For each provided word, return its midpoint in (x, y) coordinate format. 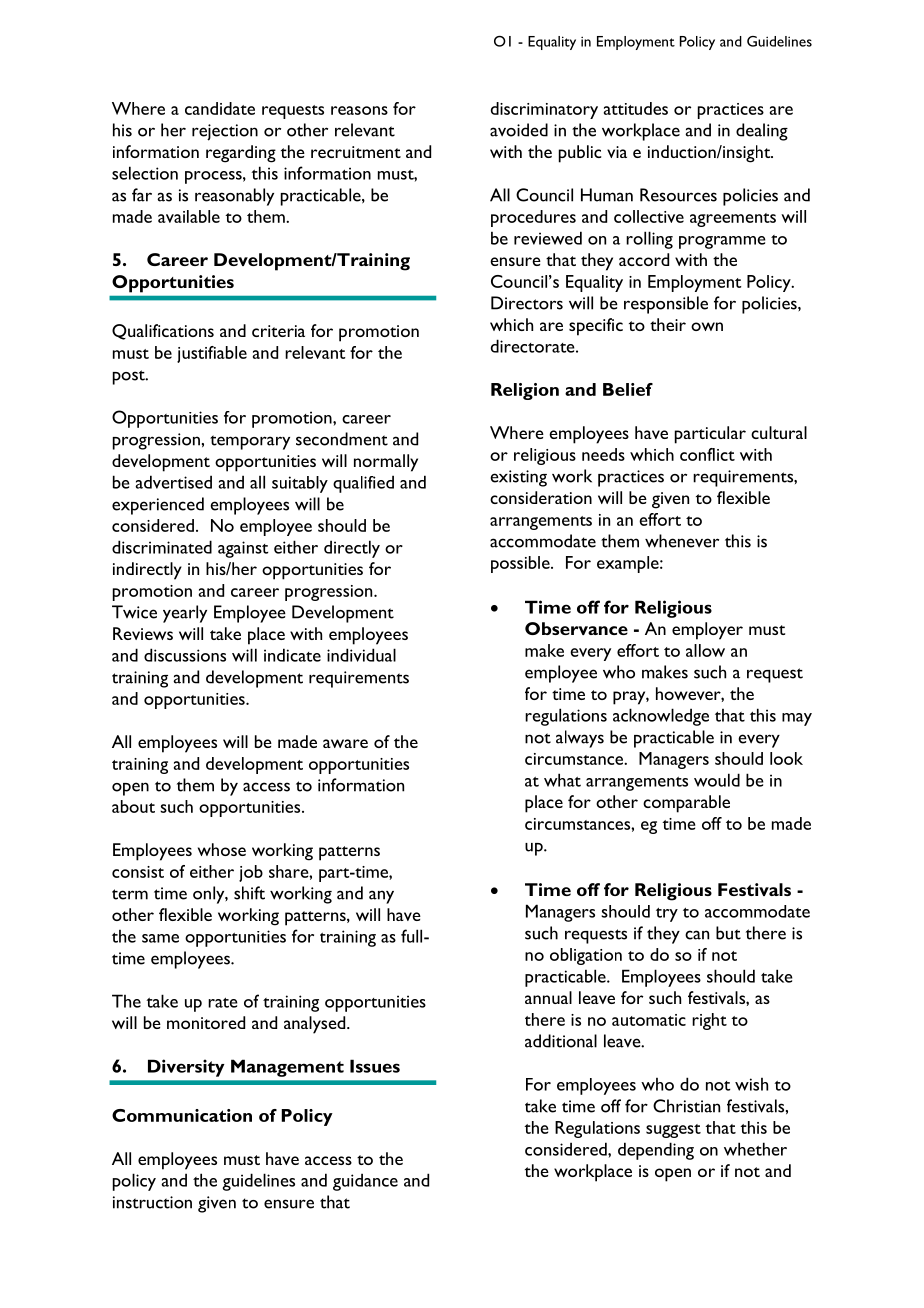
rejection (225, 132)
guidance (365, 1182)
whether (755, 1149)
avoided (519, 130)
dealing (762, 132)
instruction (152, 1202)
